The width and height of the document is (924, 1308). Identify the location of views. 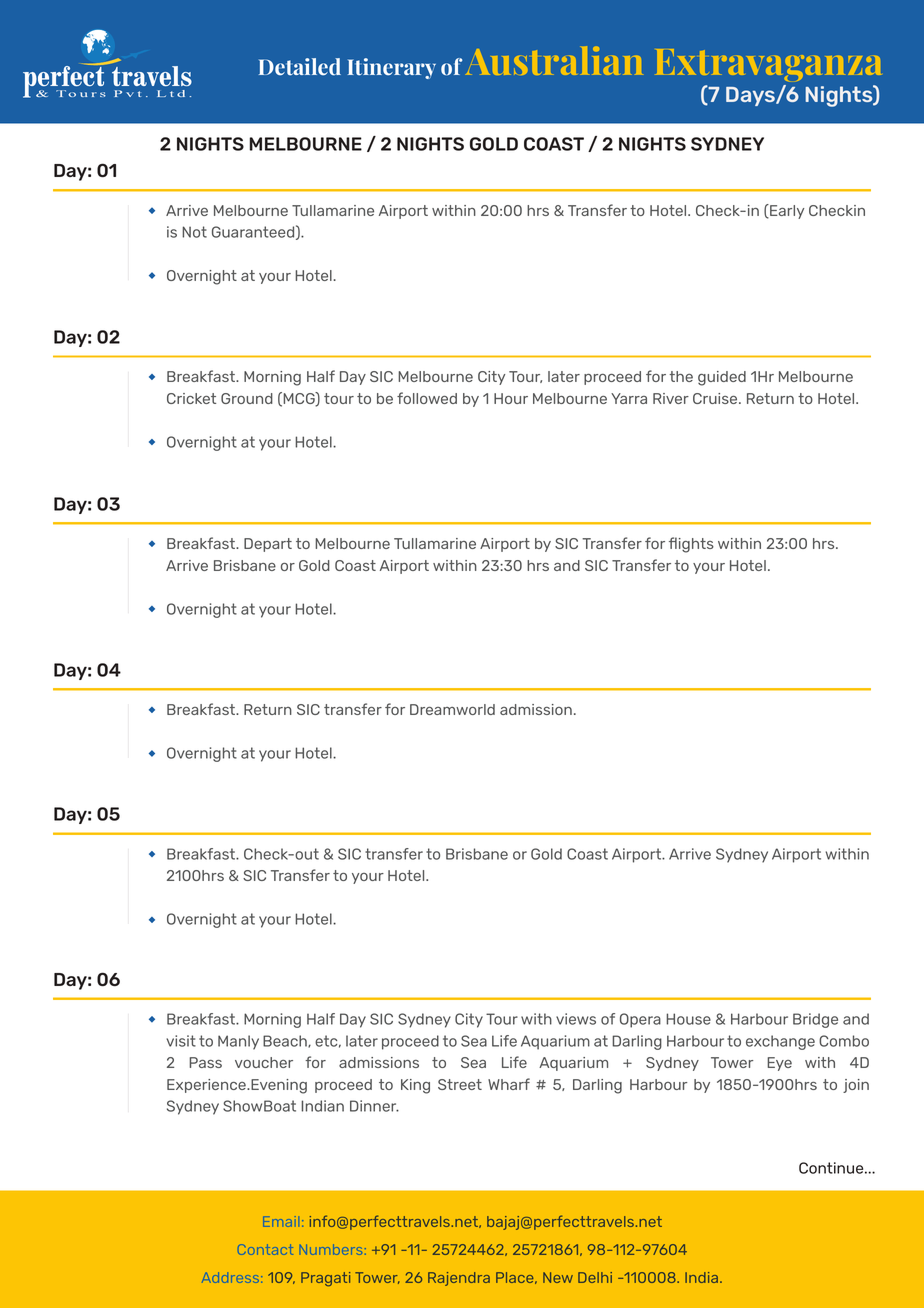
(576, 1019).
